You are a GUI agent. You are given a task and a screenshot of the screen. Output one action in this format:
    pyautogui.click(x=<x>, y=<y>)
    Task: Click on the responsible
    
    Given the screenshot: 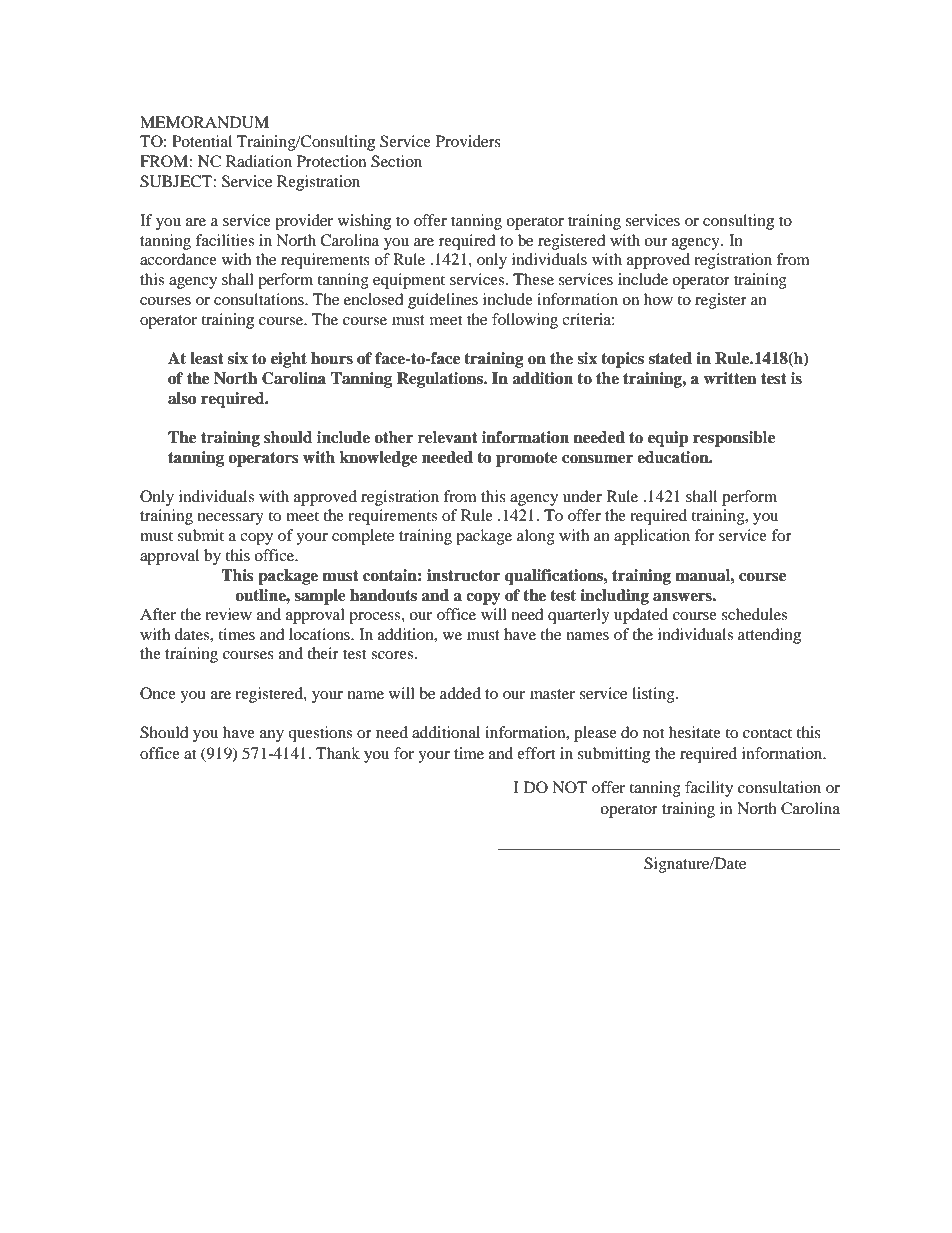 What is the action you would take?
    pyautogui.click(x=734, y=439)
